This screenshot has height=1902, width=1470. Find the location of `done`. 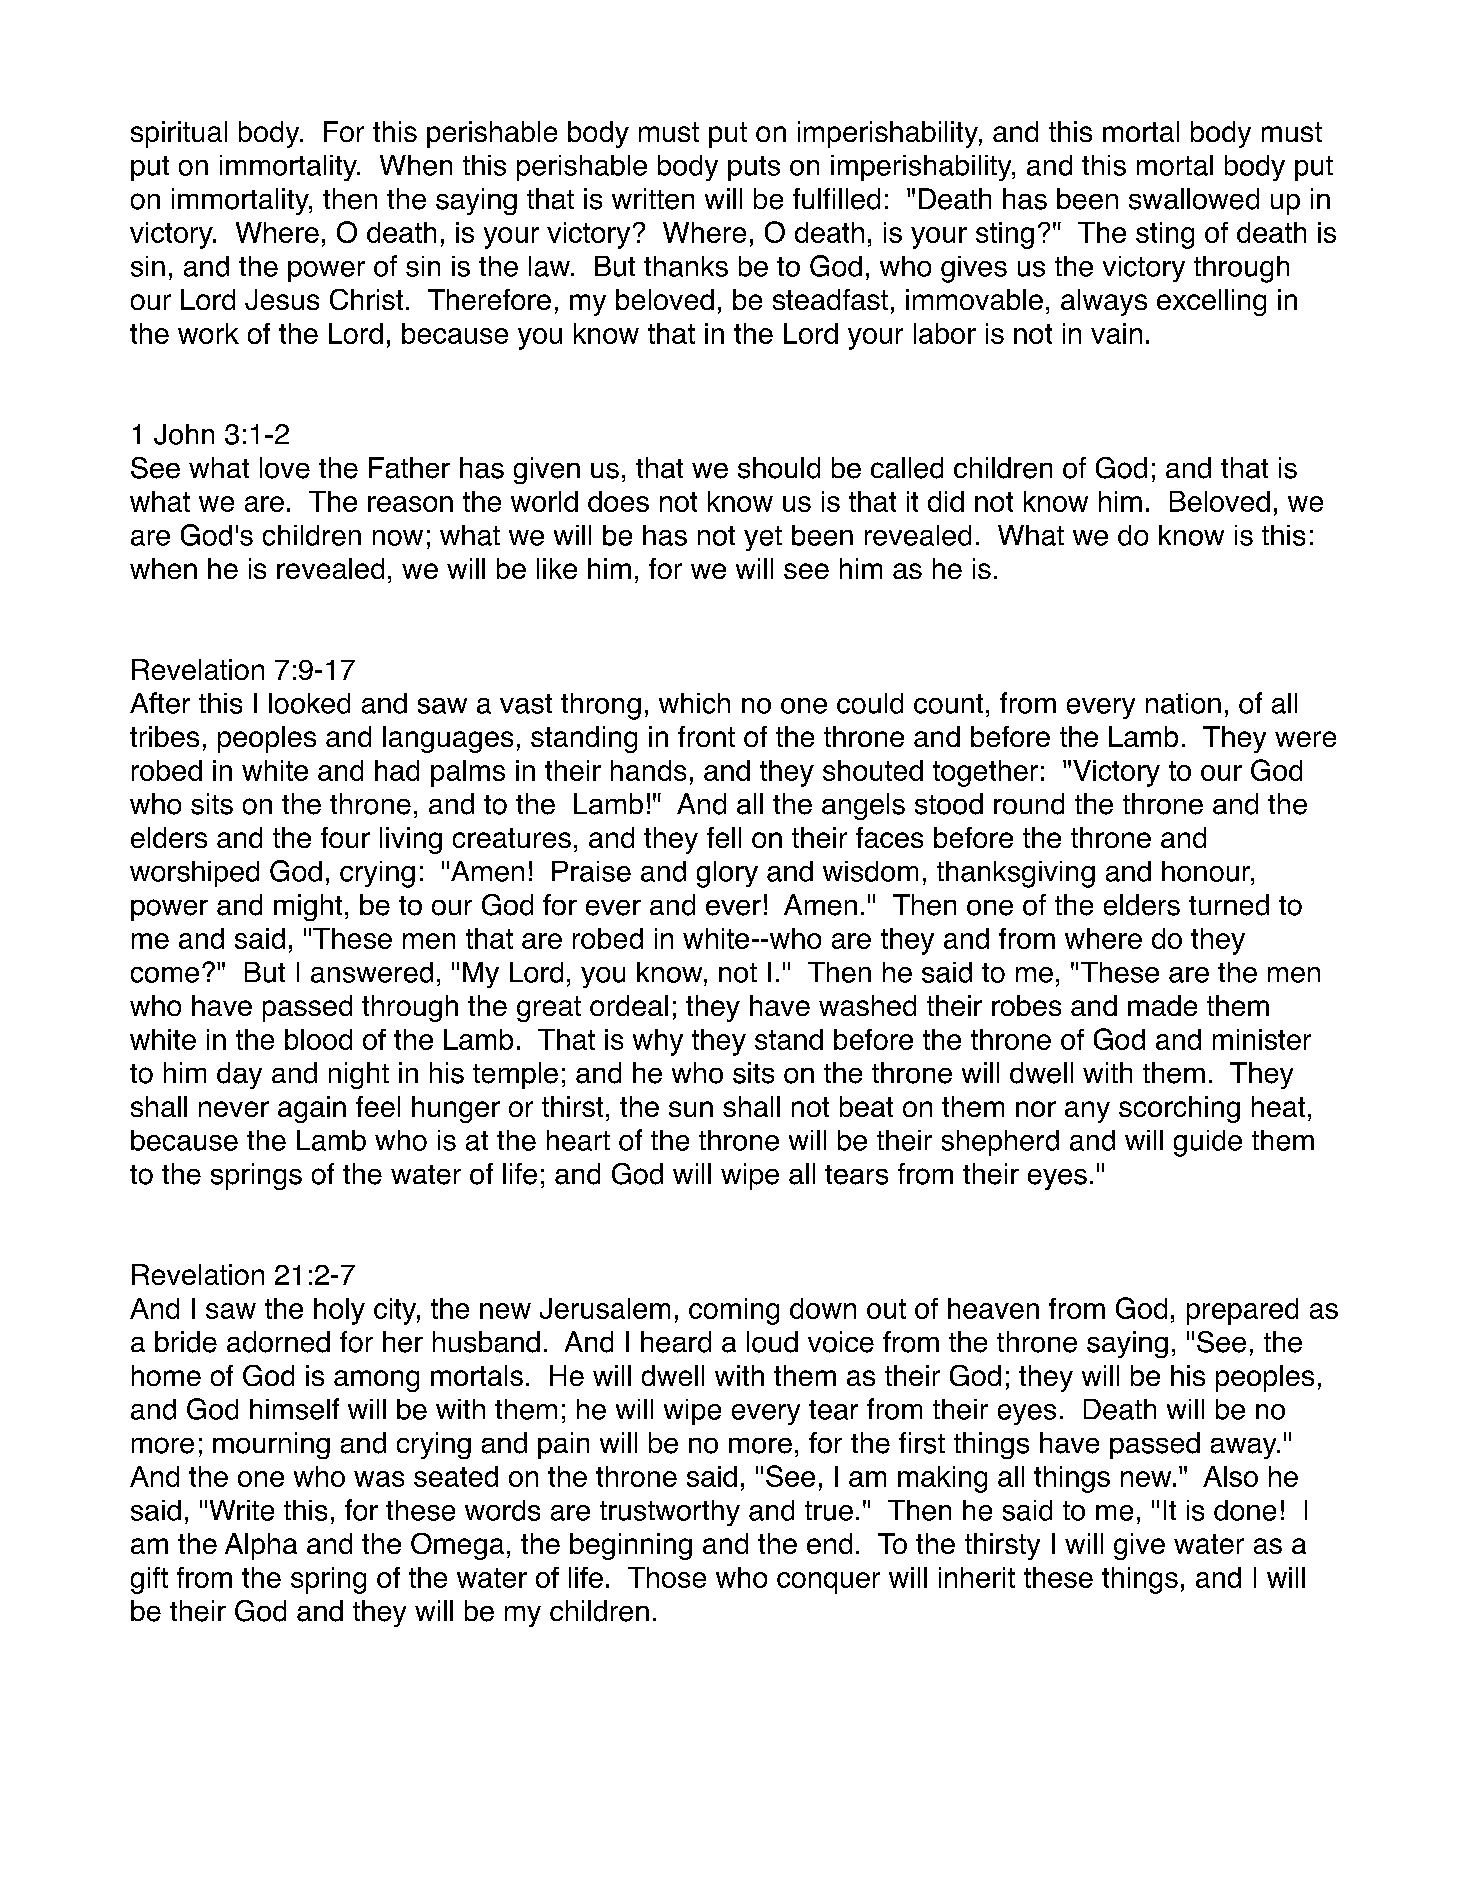

done is located at coordinates (1245, 1510).
